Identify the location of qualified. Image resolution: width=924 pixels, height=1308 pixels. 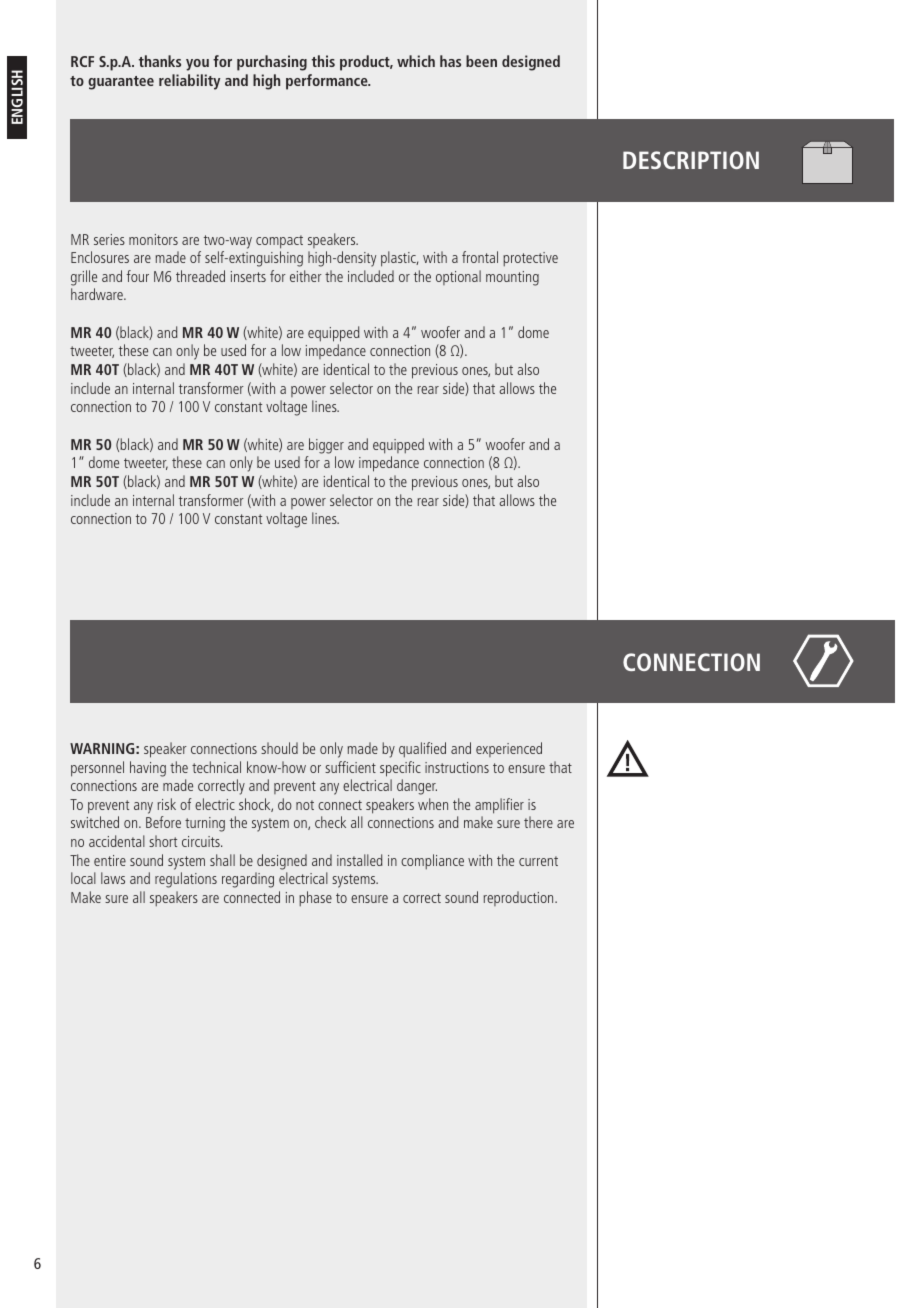
(422, 750).
